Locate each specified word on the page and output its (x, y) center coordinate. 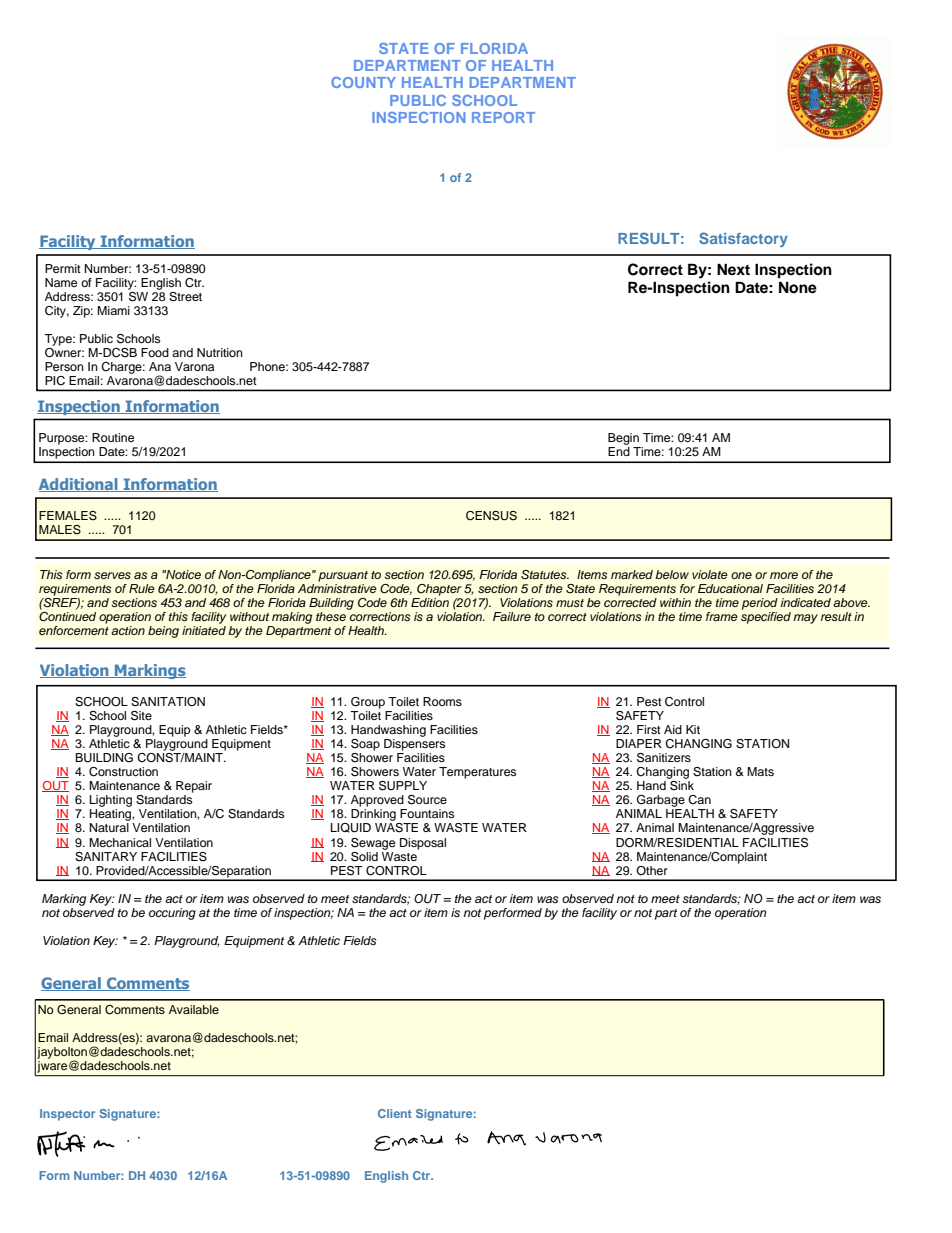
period (760, 604)
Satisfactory (743, 239)
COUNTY (363, 82)
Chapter (439, 590)
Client (395, 1113)
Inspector (67, 1115)
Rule (142, 588)
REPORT (503, 117)
